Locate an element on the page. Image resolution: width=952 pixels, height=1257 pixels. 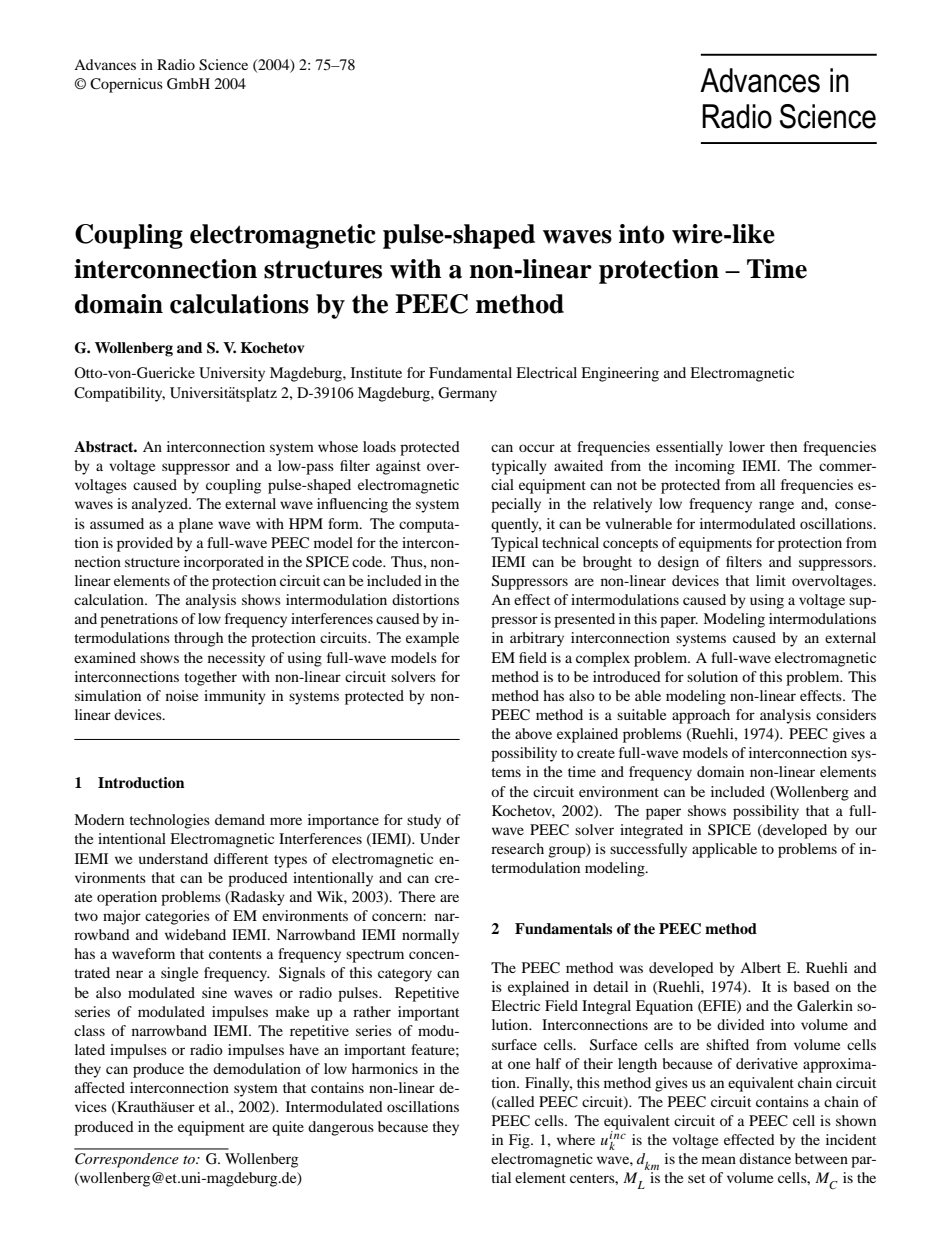
then is located at coordinates (783, 446).
